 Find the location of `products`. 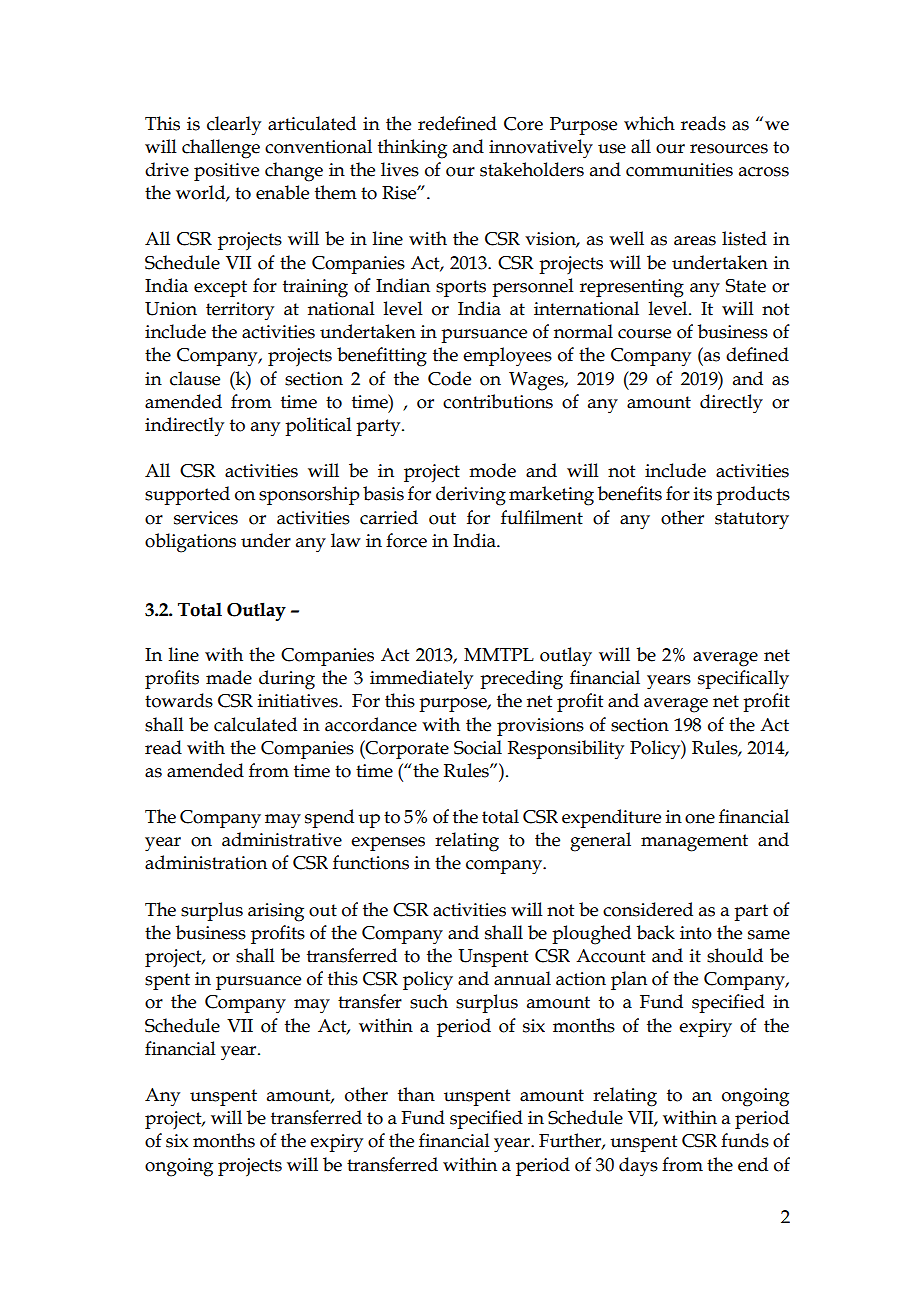

products is located at coordinates (753, 495).
